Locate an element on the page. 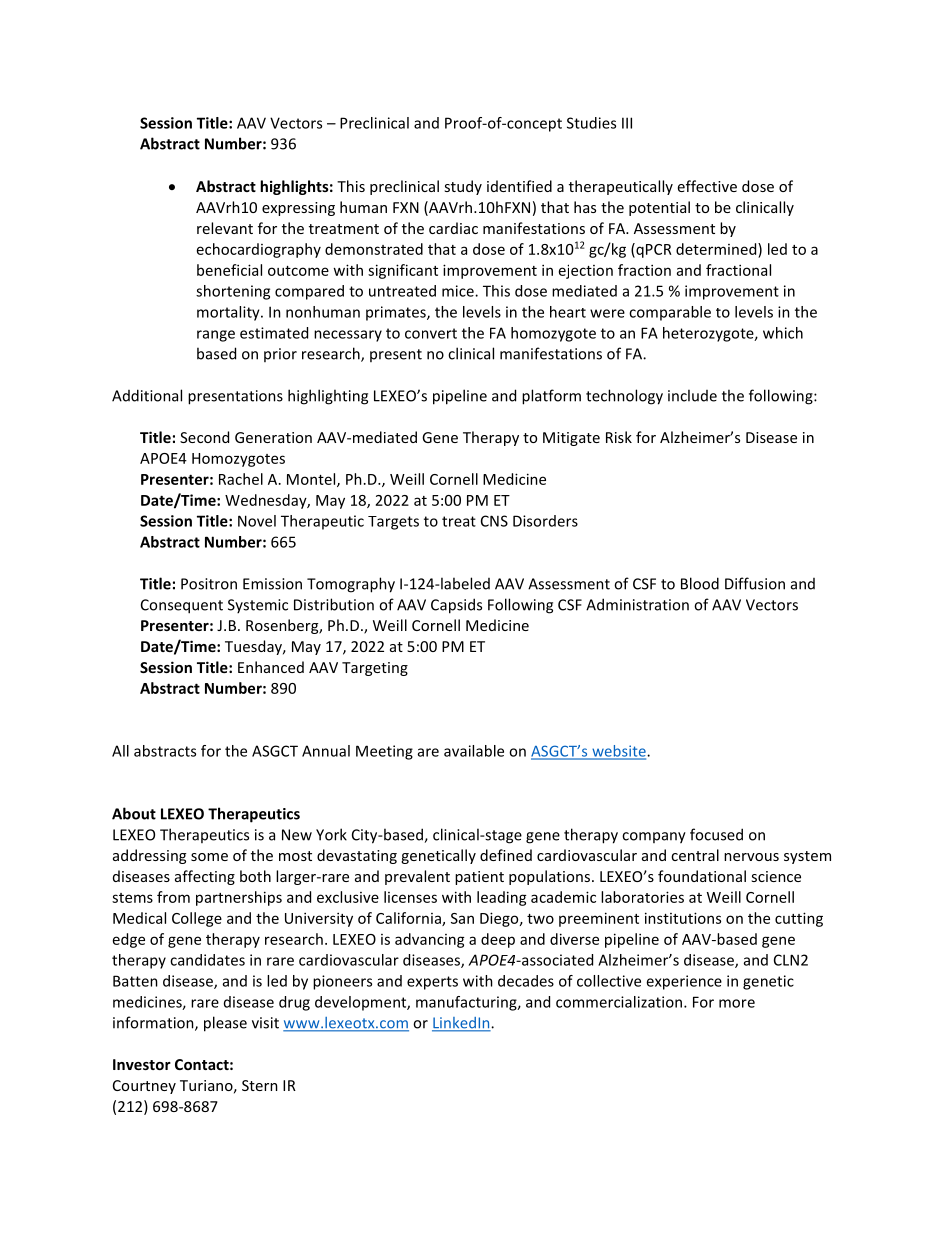 This page has width=952, height=1233. study is located at coordinates (463, 187).
